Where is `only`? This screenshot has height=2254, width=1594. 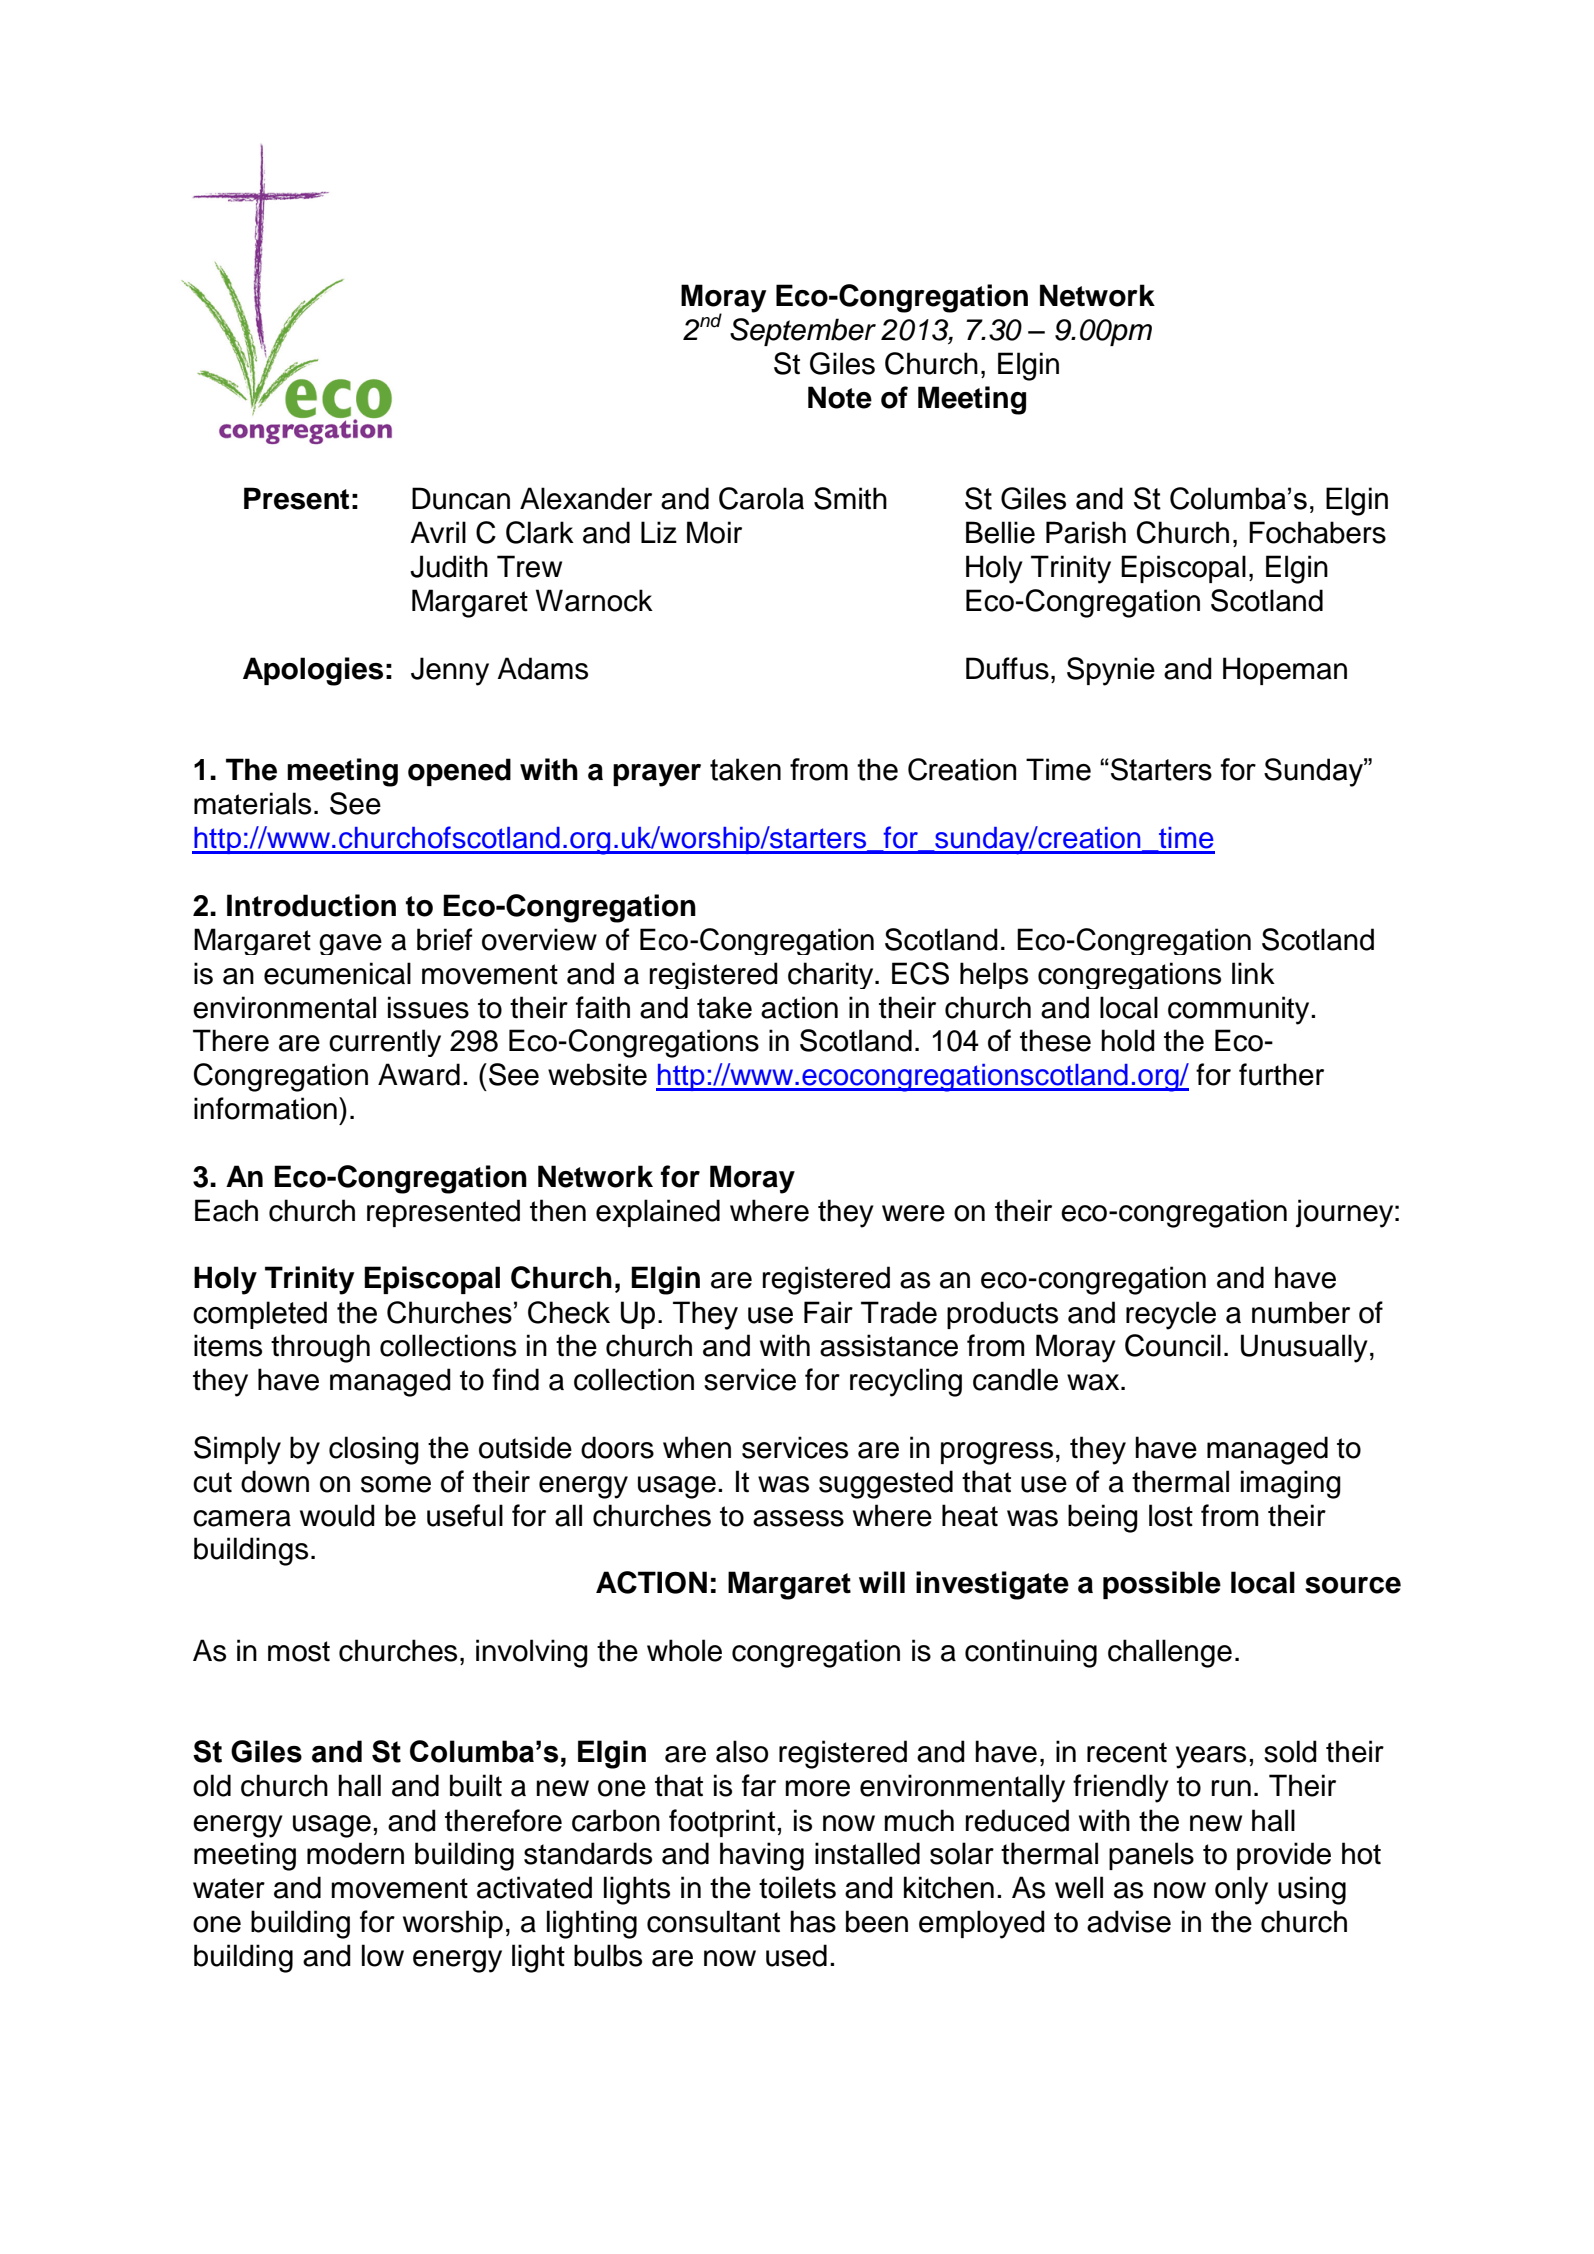
only is located at coordinates (1241, 1890).
